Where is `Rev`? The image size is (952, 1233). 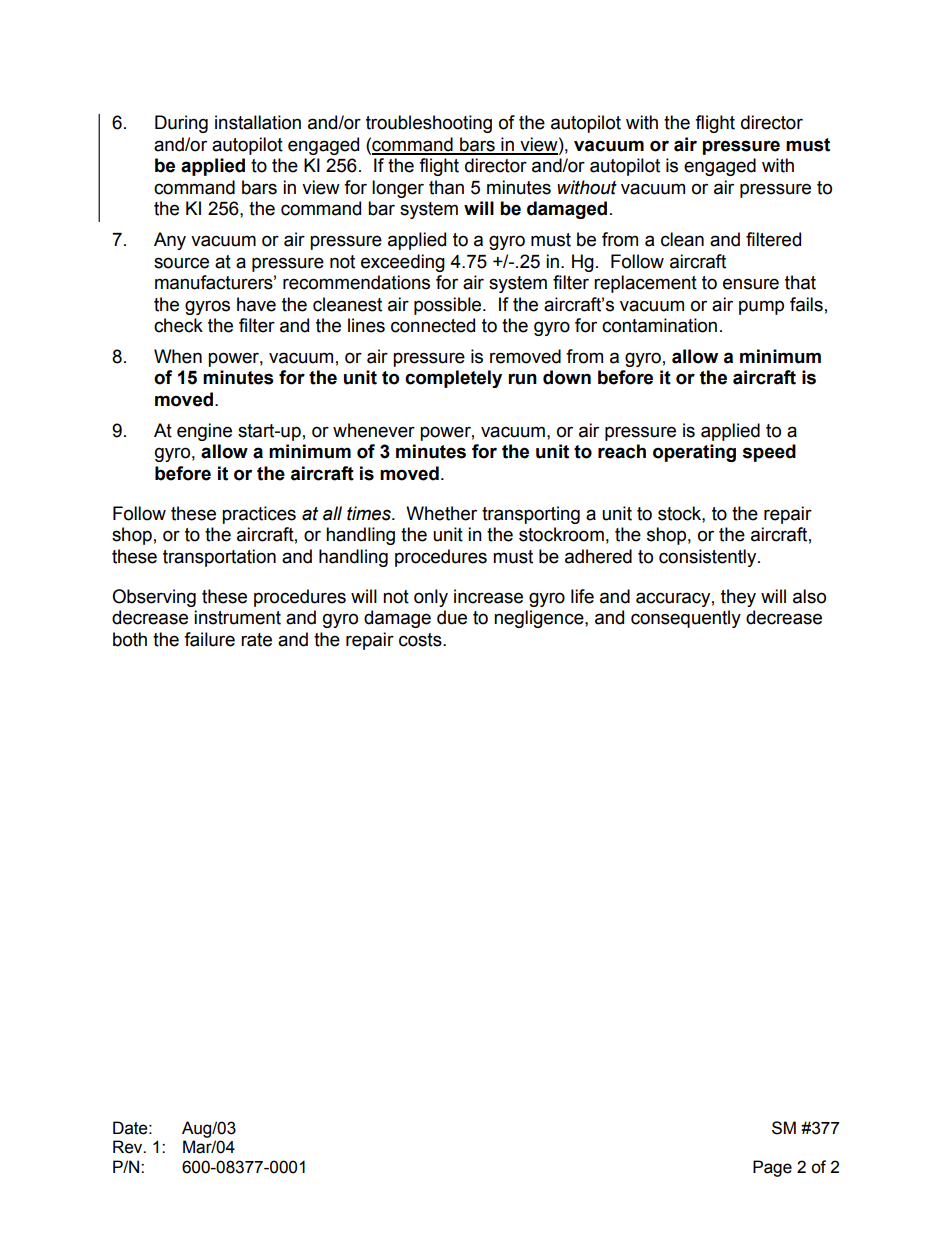 Rev is located at coordinates (129, 1147).
